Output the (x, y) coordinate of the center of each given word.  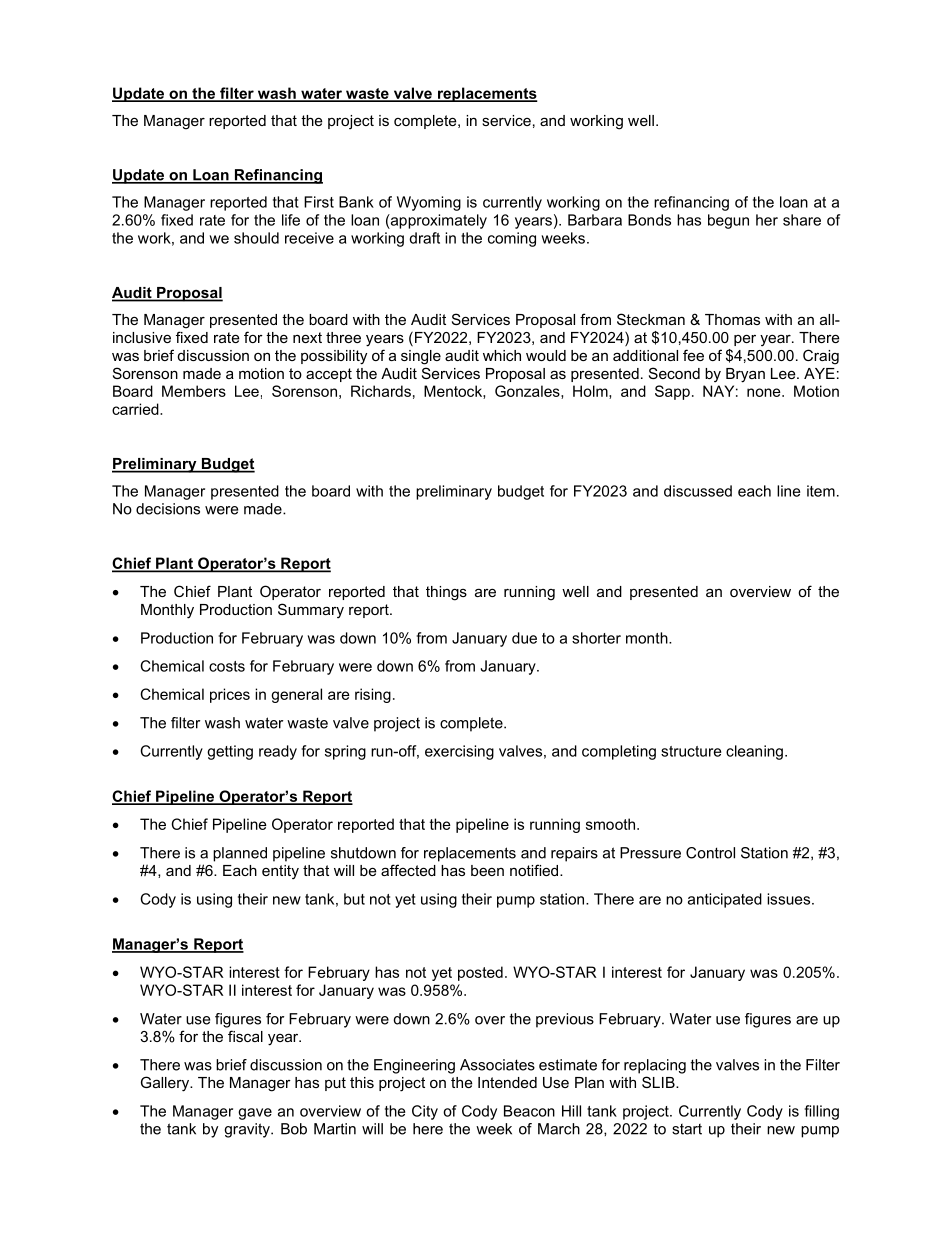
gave (255, 1114)
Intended (507, 1082)
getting (230, 752)
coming (512, 239)
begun (728, 221)
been (487, 870)
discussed (698, 491)
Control (710, 853)
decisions (168, 509)
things (446, 593)
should (256, 238)
